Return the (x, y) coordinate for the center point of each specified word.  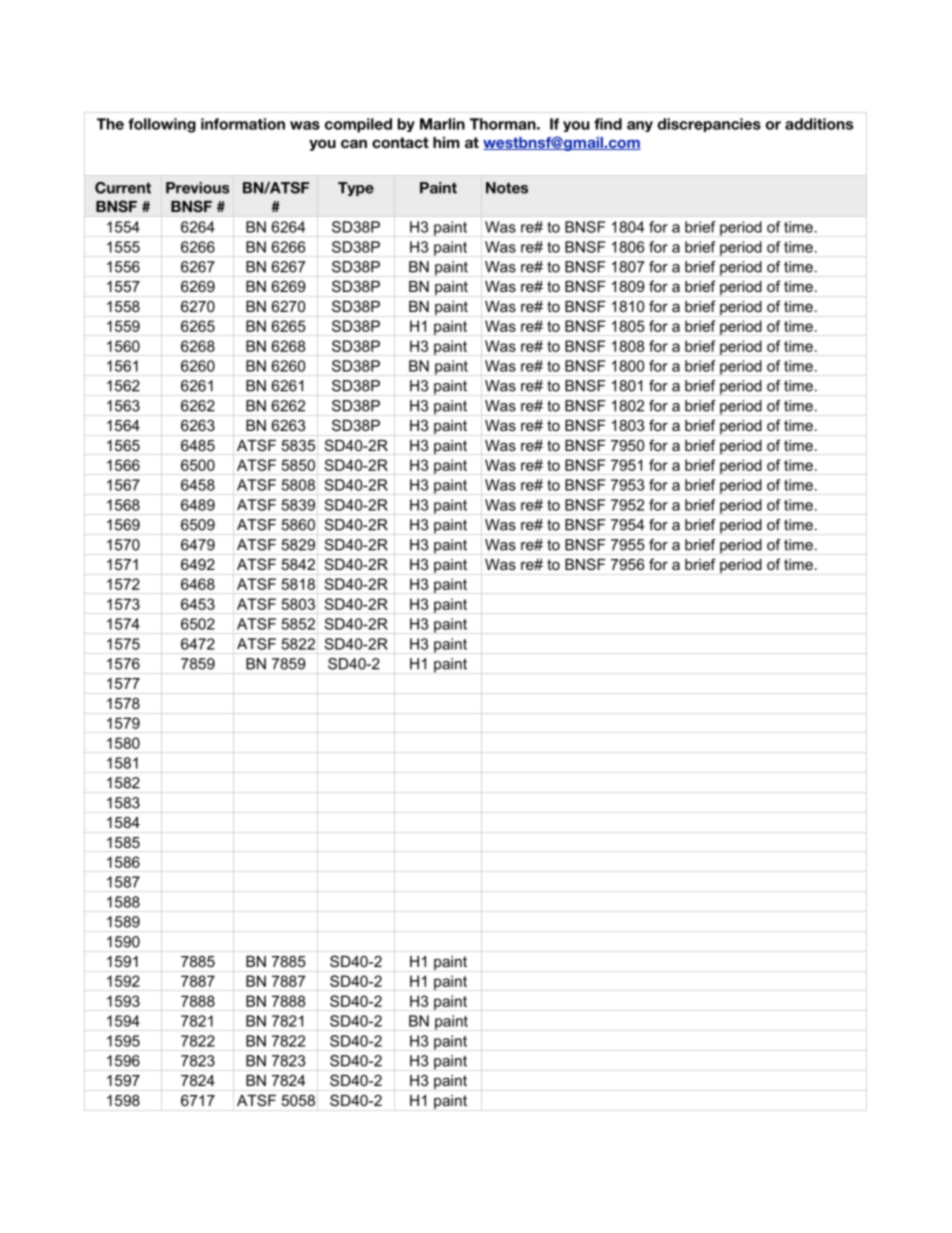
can (354, 143)
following (162, 125)
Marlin (442, 124)
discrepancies (709, 125)
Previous (197, 188)
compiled (358, 125)
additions (819, 124)
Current (123, 188)
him (446, 142)
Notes (507, 188)
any (640, 126)
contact (400, 142)
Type (356, 189)
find (608, 124)
